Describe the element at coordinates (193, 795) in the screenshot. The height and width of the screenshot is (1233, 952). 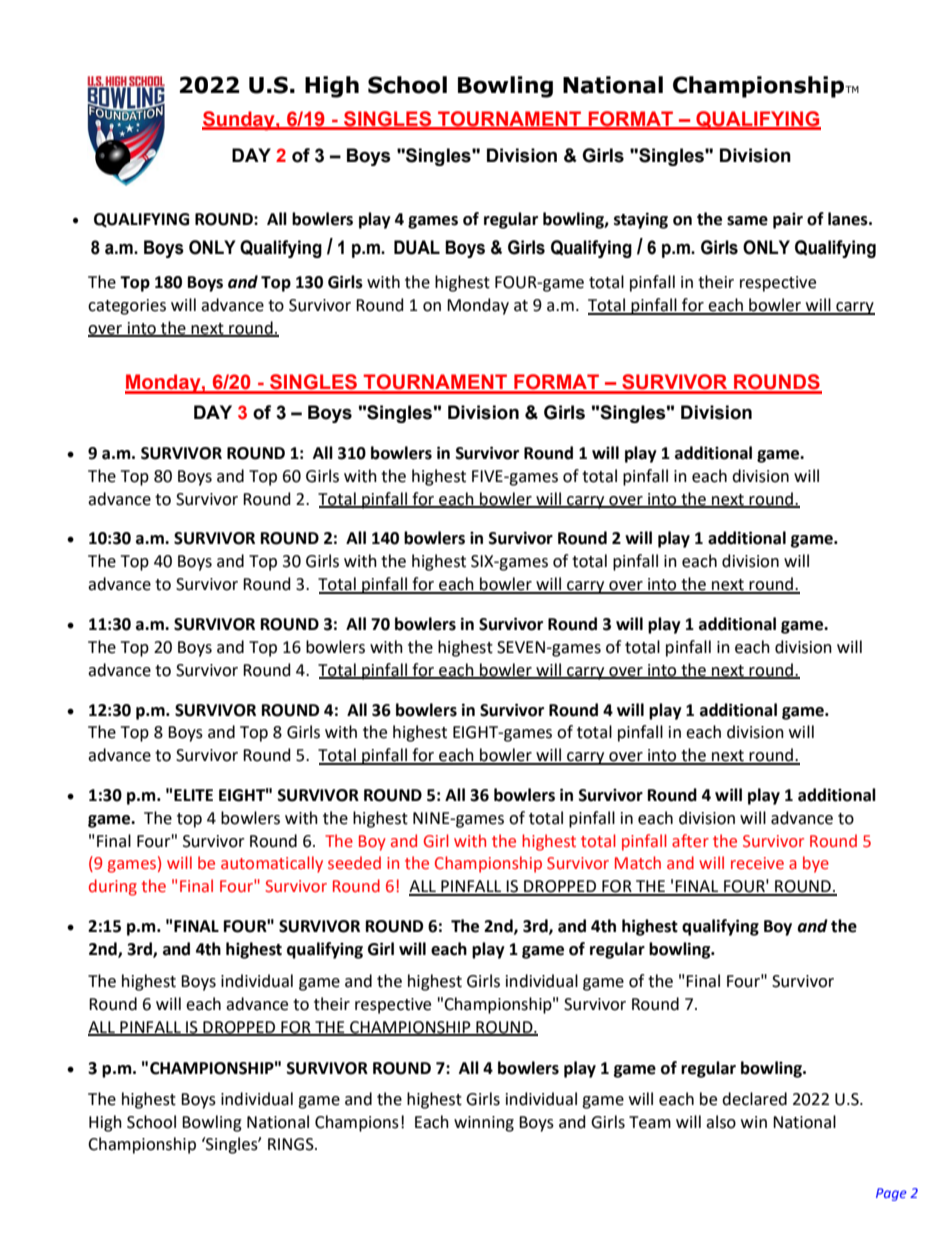
I see `ELITE` at that location.
